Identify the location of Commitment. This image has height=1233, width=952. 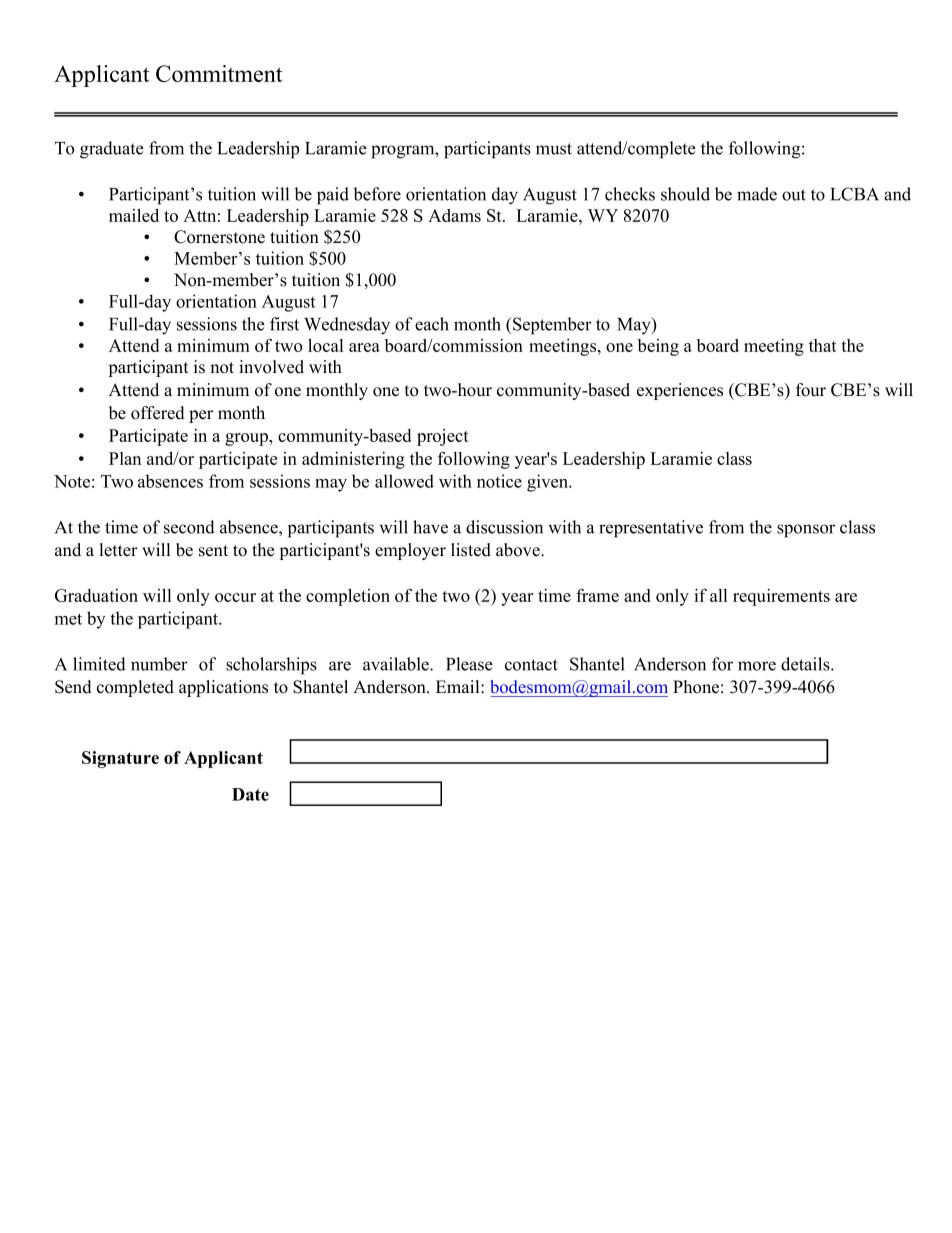
(219, 73).
